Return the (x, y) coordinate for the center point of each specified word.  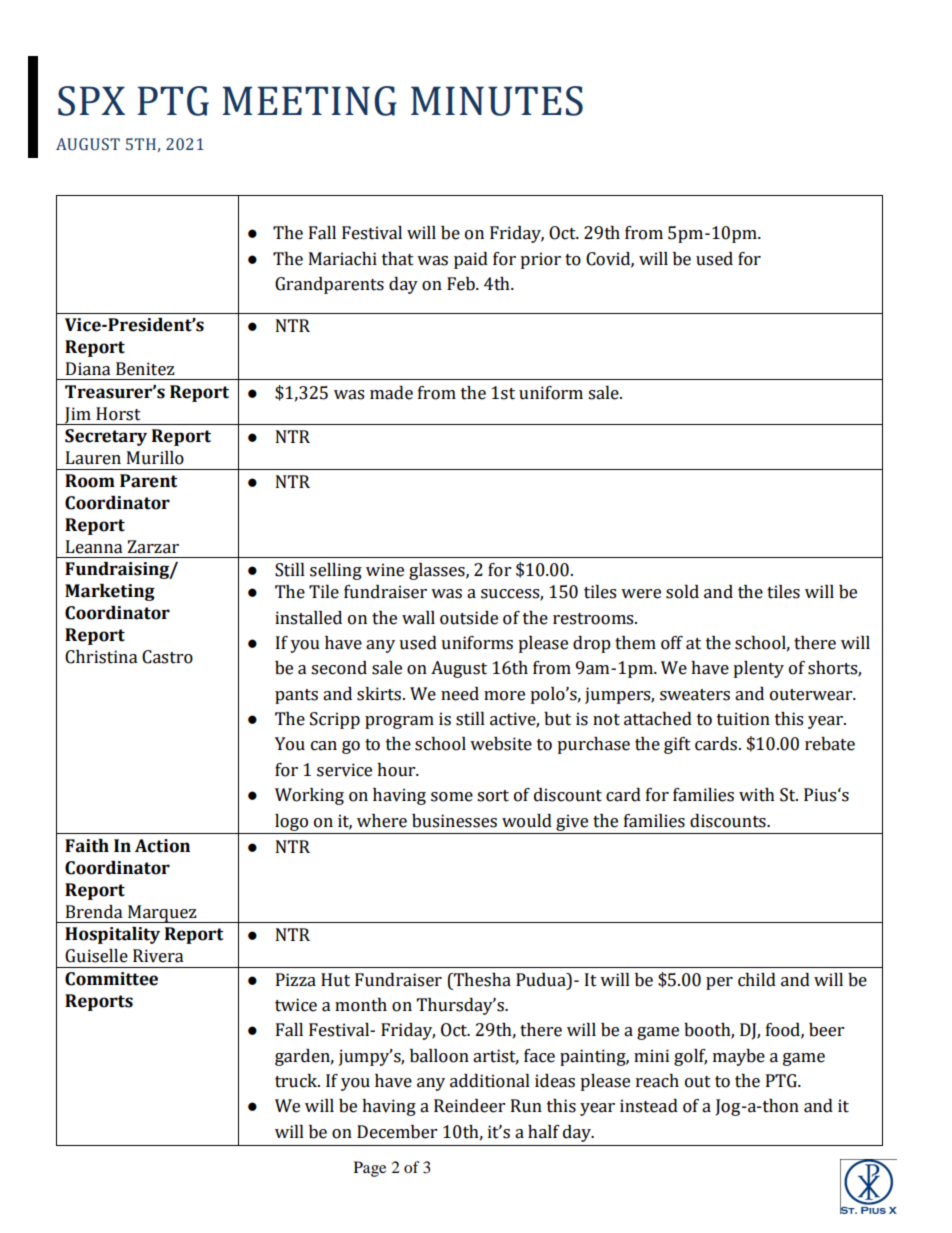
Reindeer (469, 1106)
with (757, 795)
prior (540, 260)
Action (162, 846)
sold (682, 592)
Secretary (106, 437)
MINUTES (497, 101)
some (452, 797)
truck (297, 1081)
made (391, 393)
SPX (91, 101)
